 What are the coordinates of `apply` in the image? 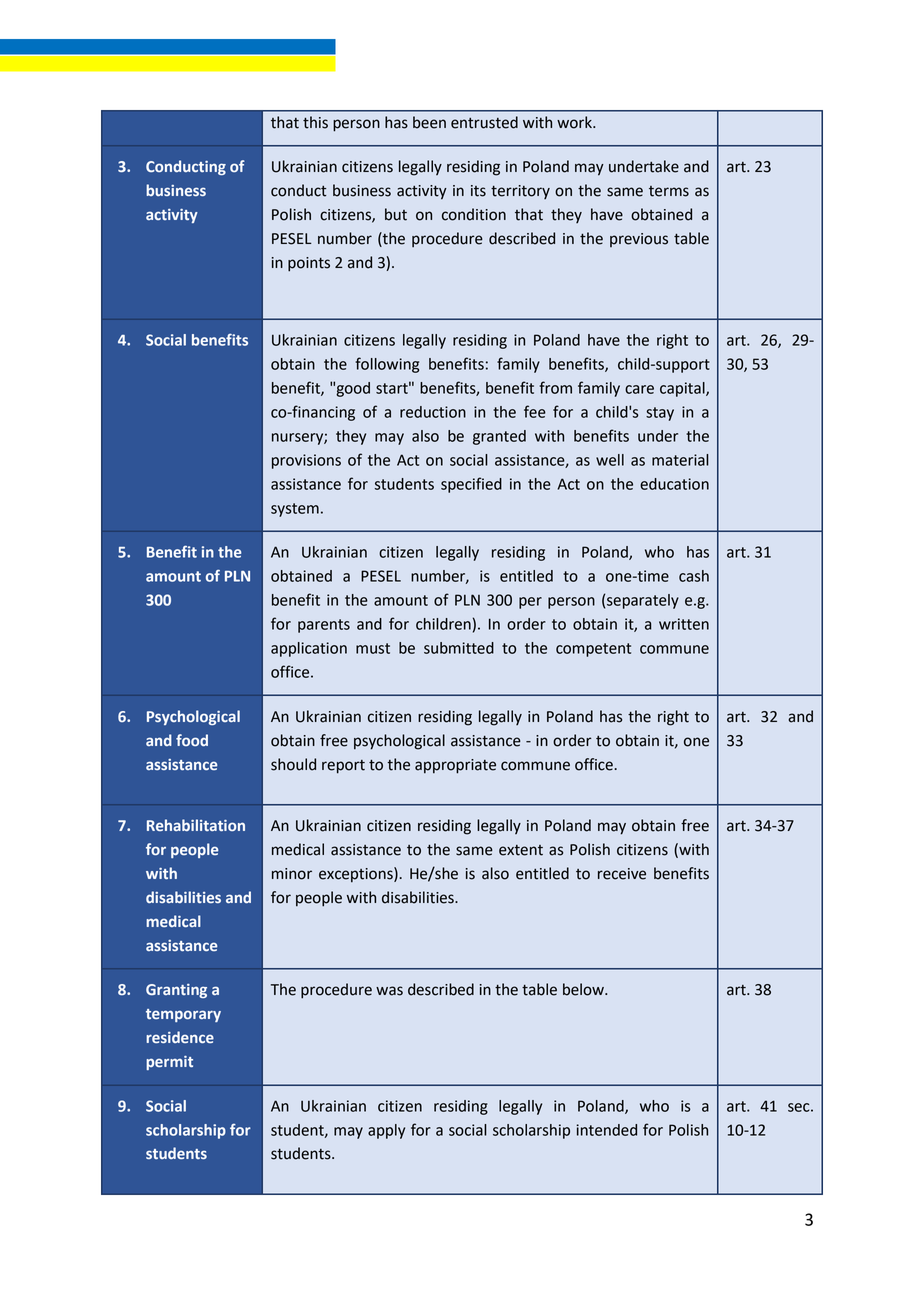 It's located at (386, 1131).
